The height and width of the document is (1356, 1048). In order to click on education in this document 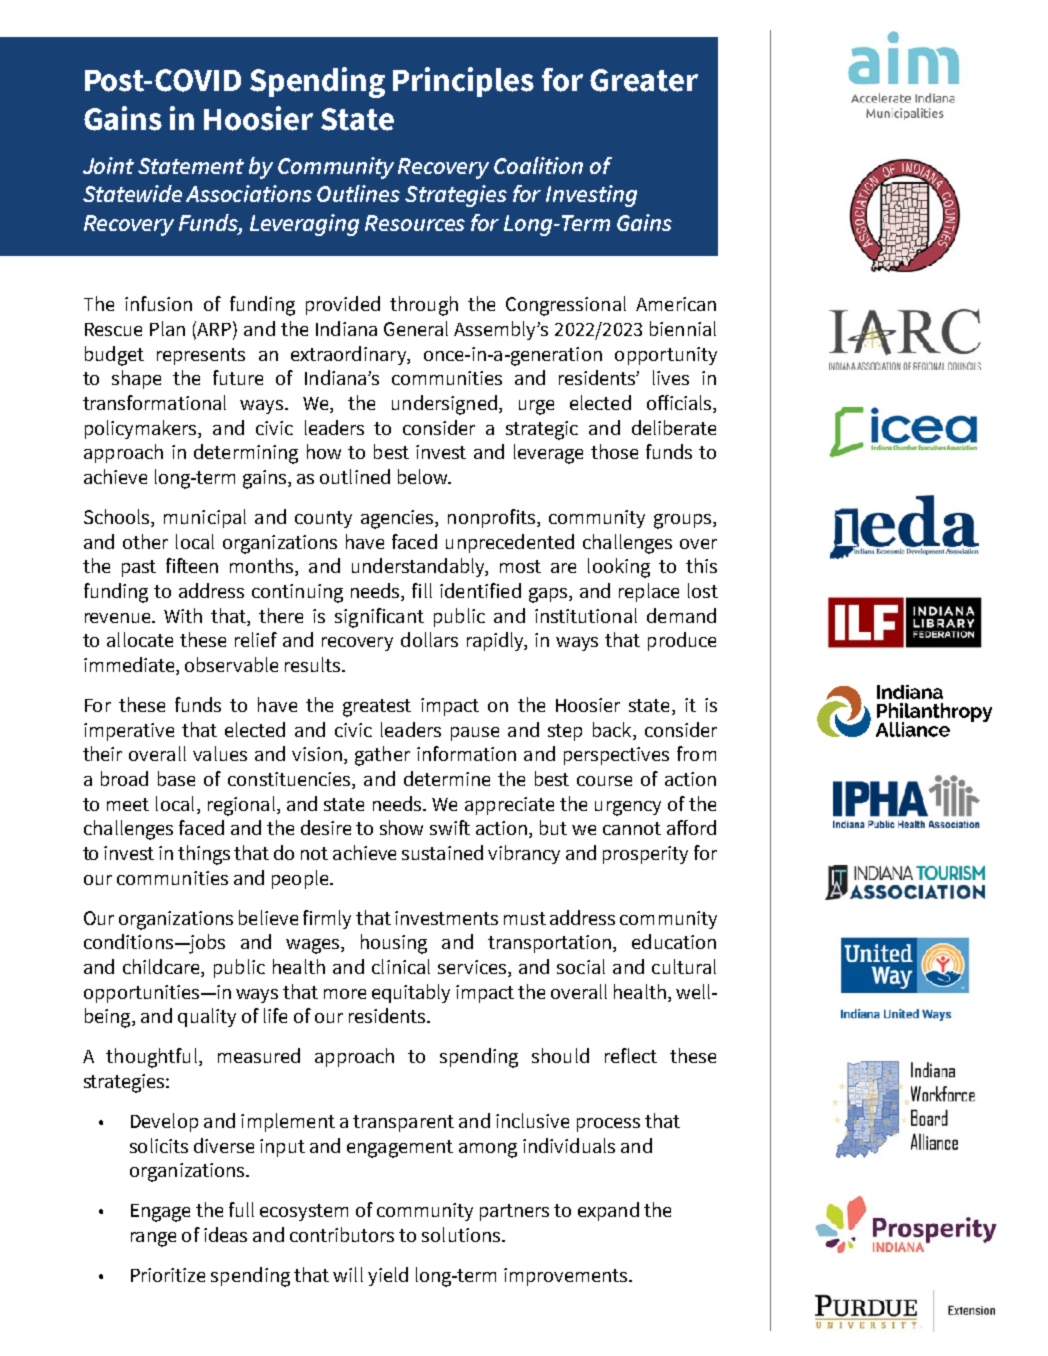, I will do `click(674, 941)`.
